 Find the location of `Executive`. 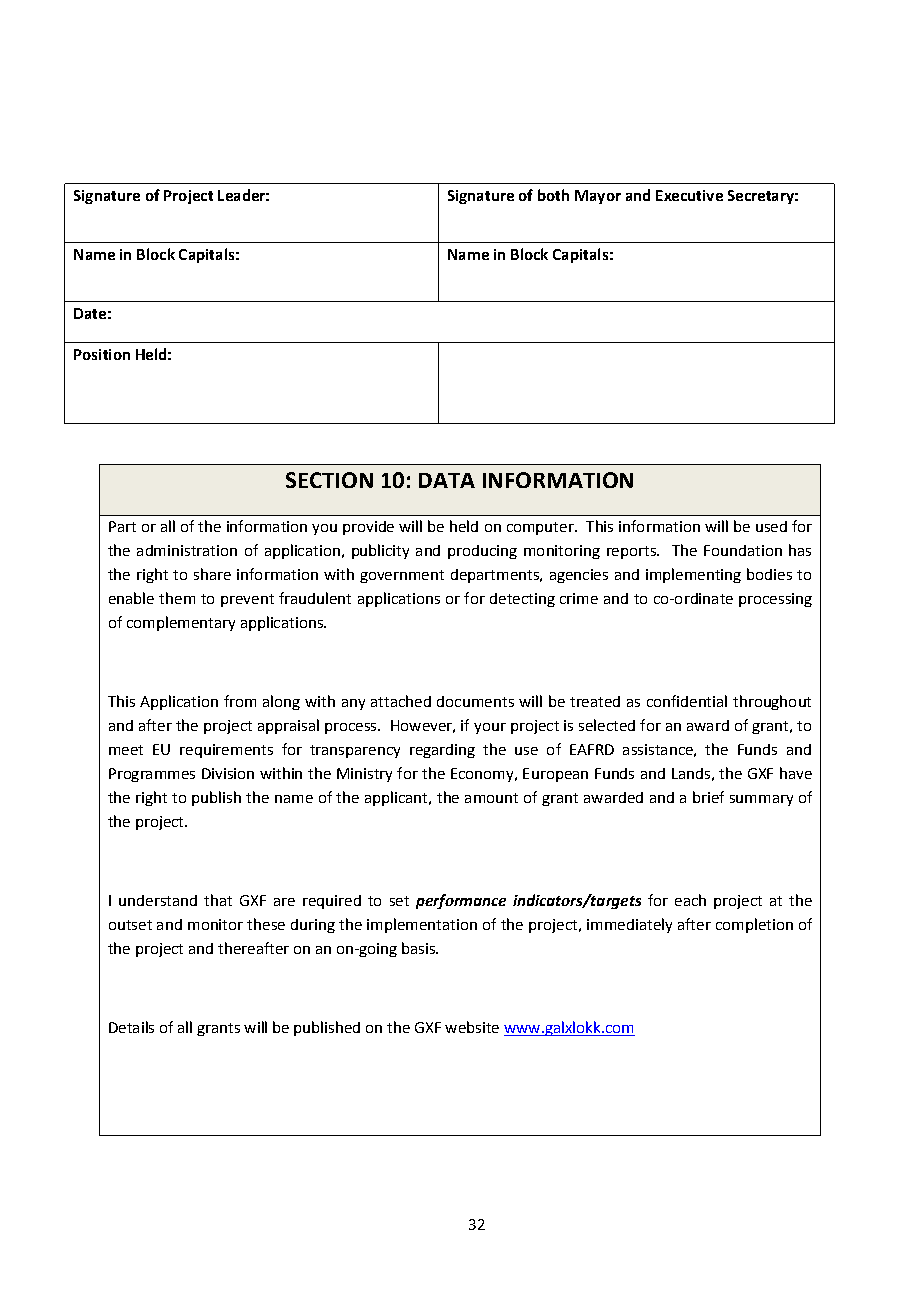

Executive is located at coordinates (689, 195).
